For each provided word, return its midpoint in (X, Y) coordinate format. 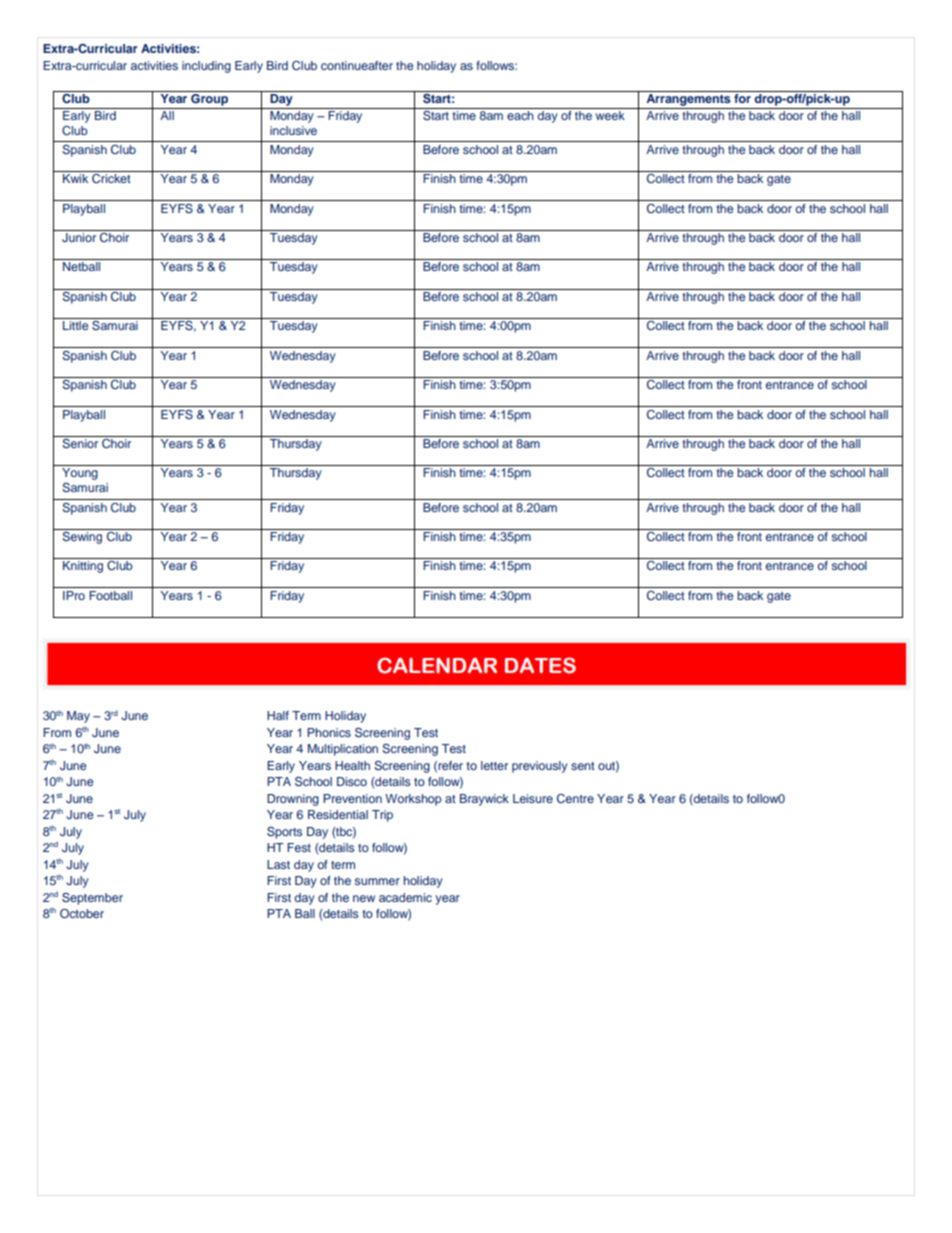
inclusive (293, 130)
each (520, 115)
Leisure (533, 798)
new (364, 898)
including (206, 67)
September (92, 899)
